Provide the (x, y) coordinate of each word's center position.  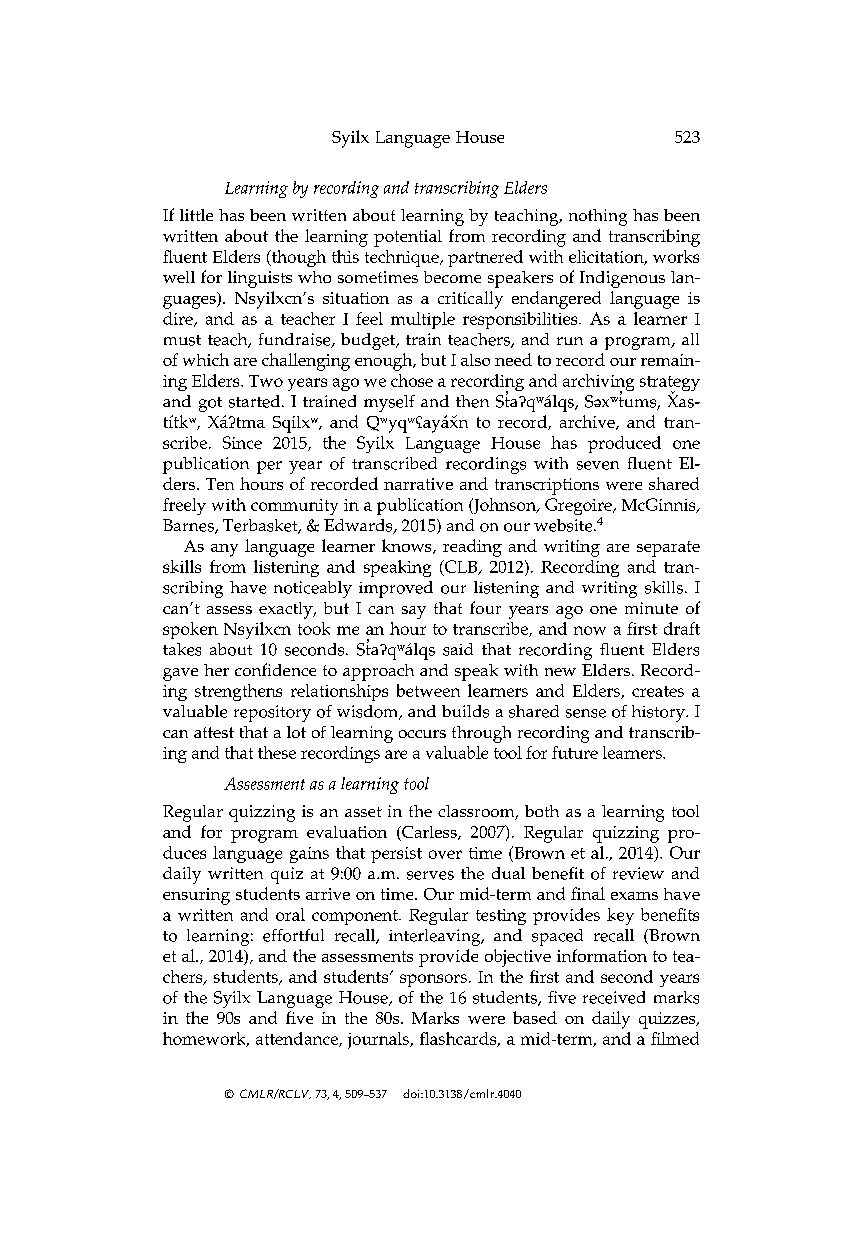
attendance (298, 1039)
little (196, 215)
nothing (598, 217)
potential (408, 238)
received (614, 997)
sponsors (433, 980)
